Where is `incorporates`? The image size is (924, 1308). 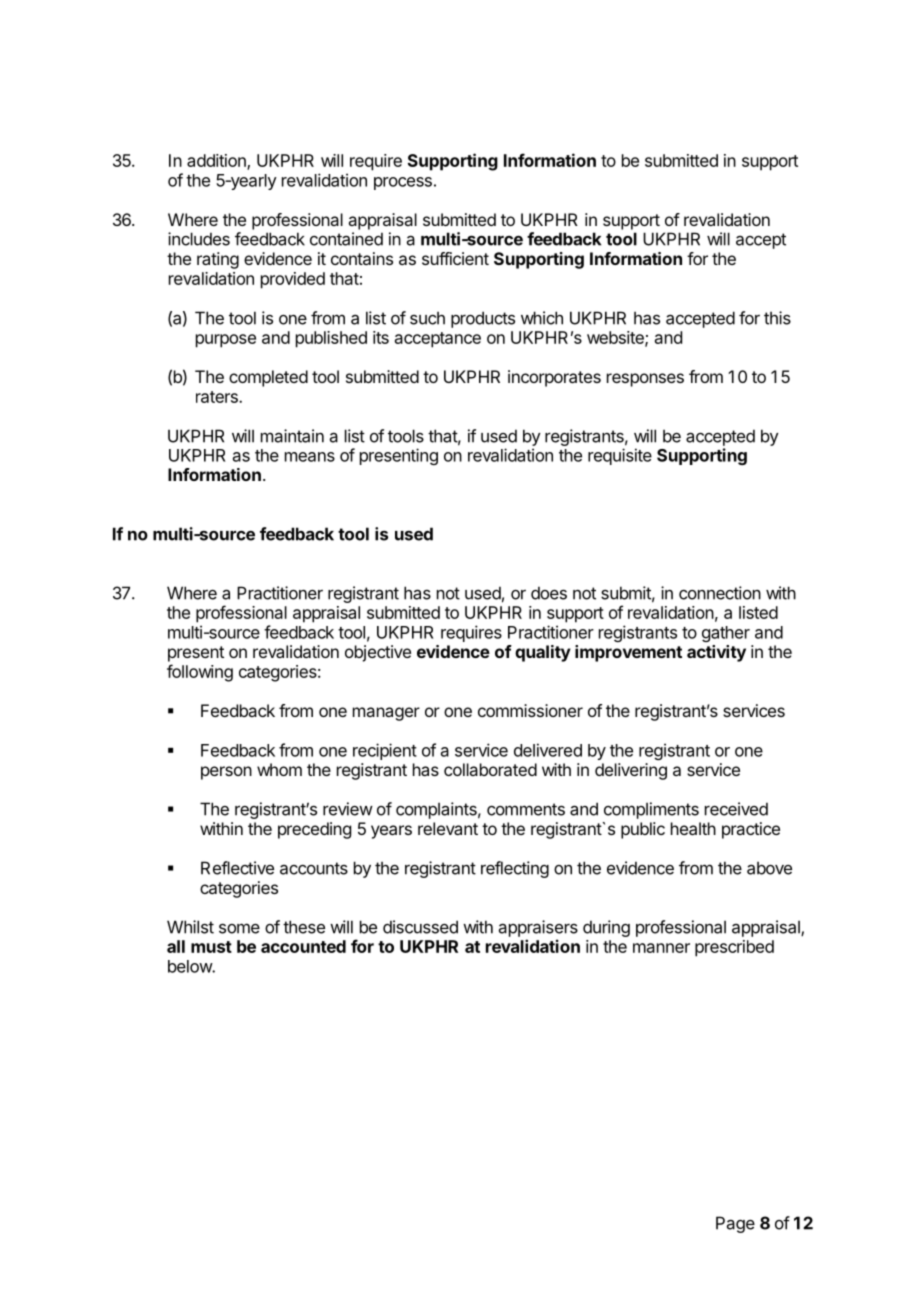
incorporates is located at coordinates (554, 378).
